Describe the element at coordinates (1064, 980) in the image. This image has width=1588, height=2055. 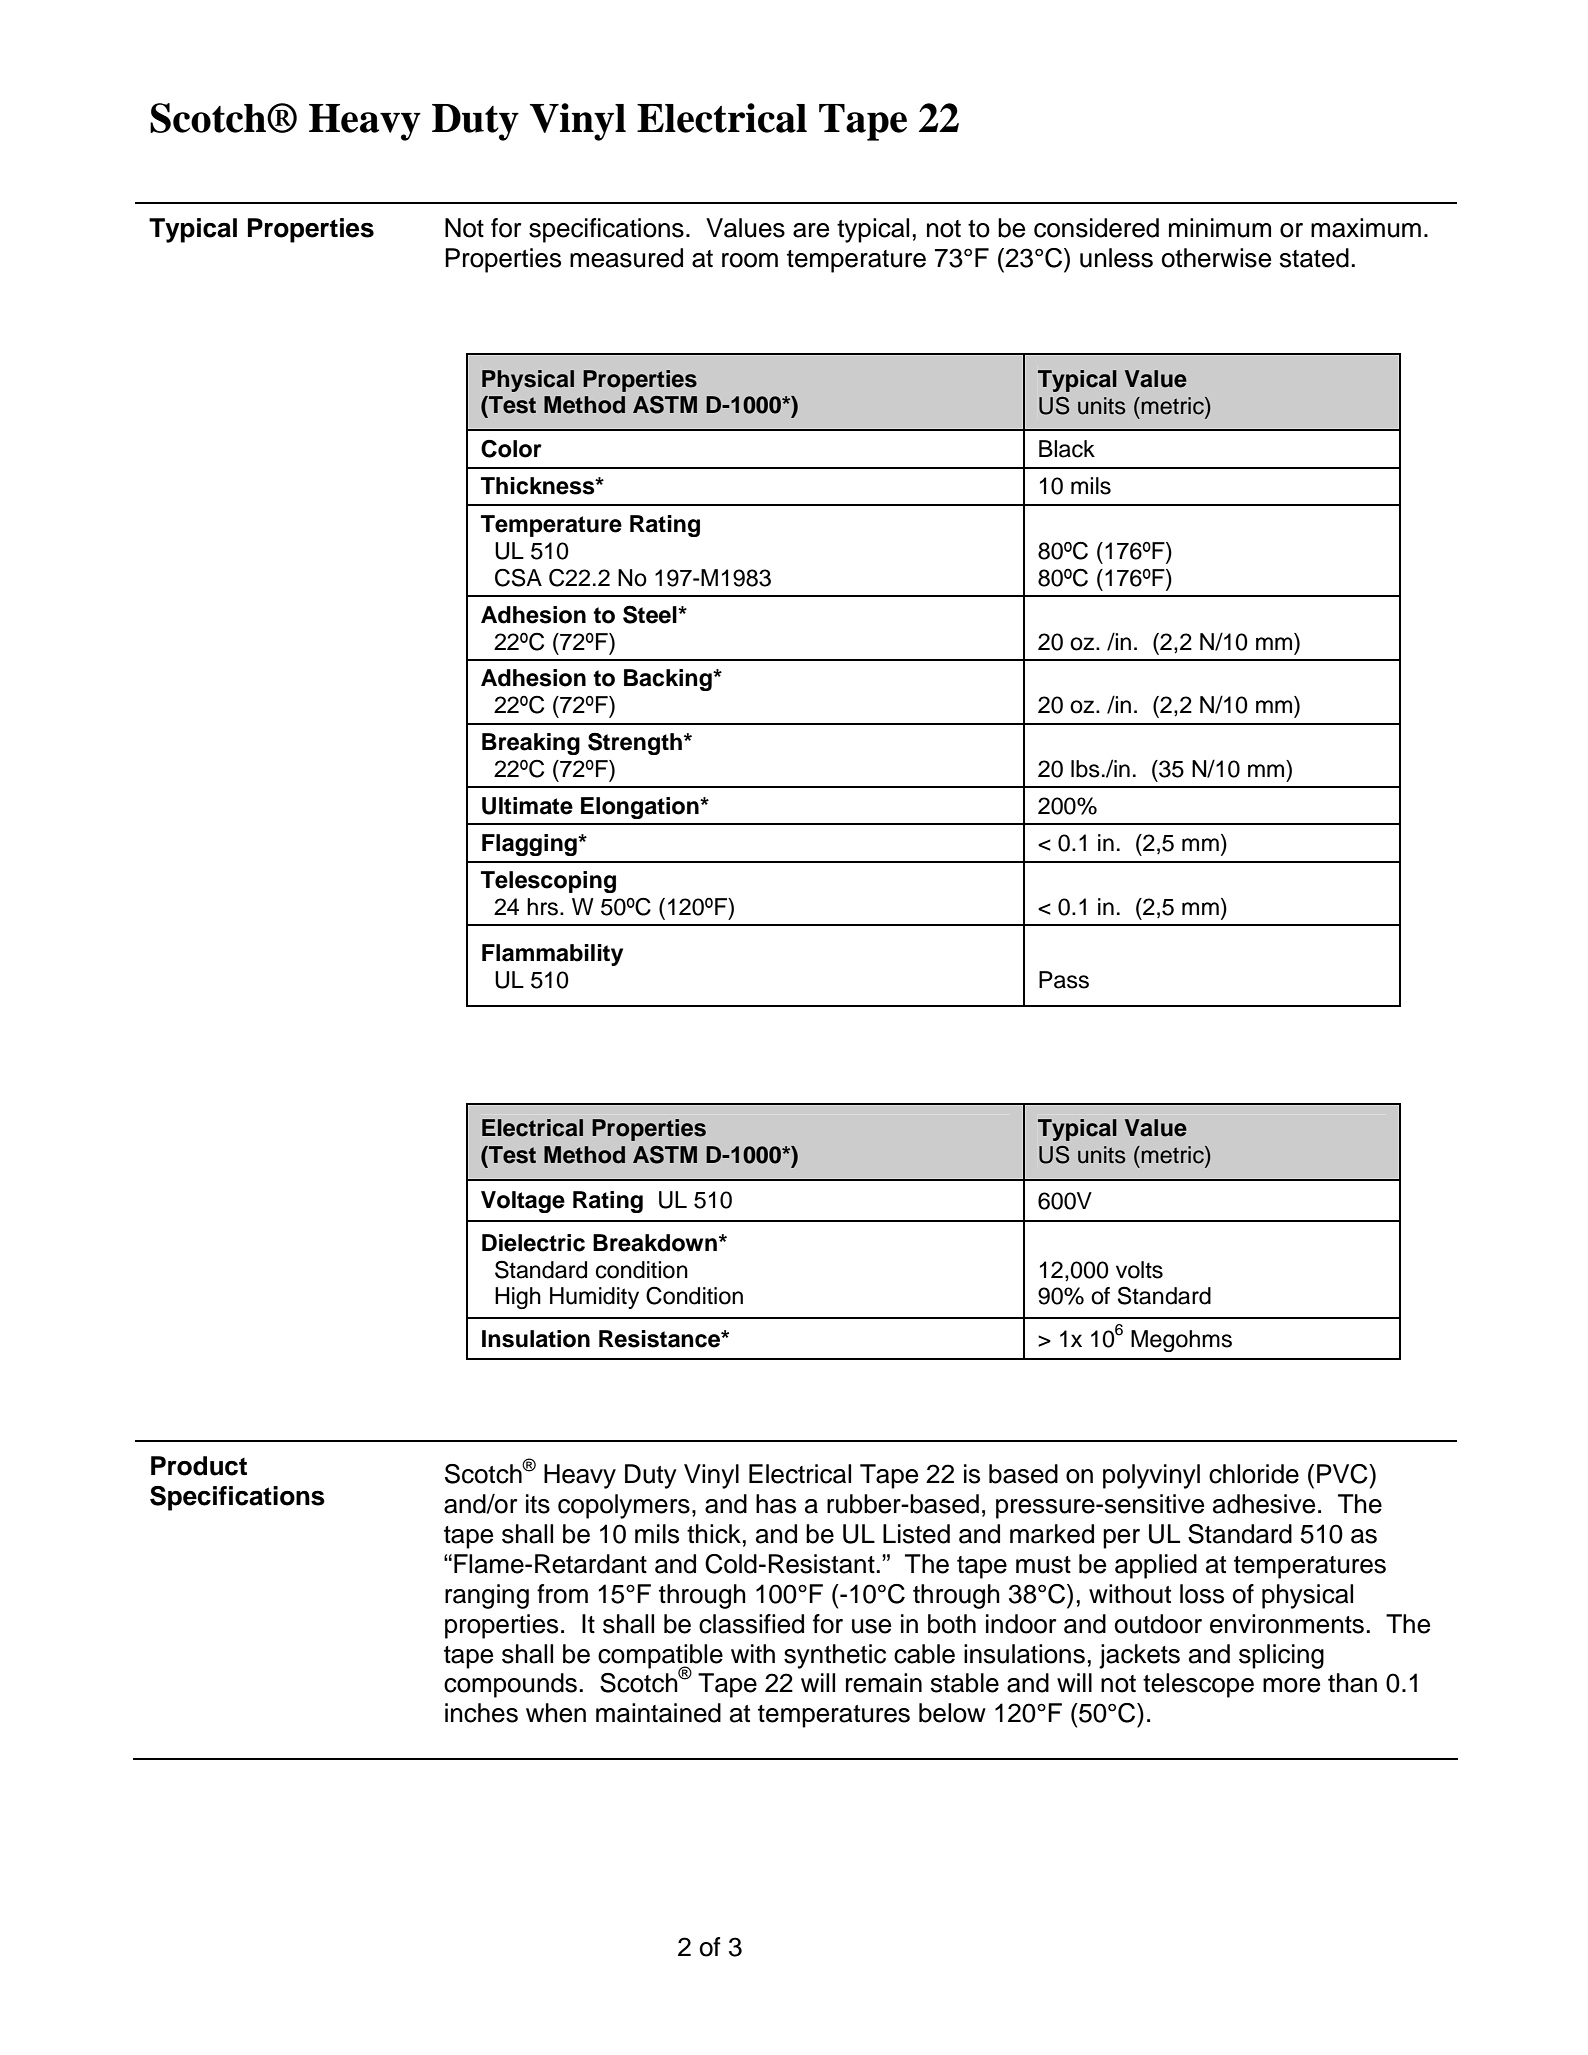
I see `Pass` at that location.
